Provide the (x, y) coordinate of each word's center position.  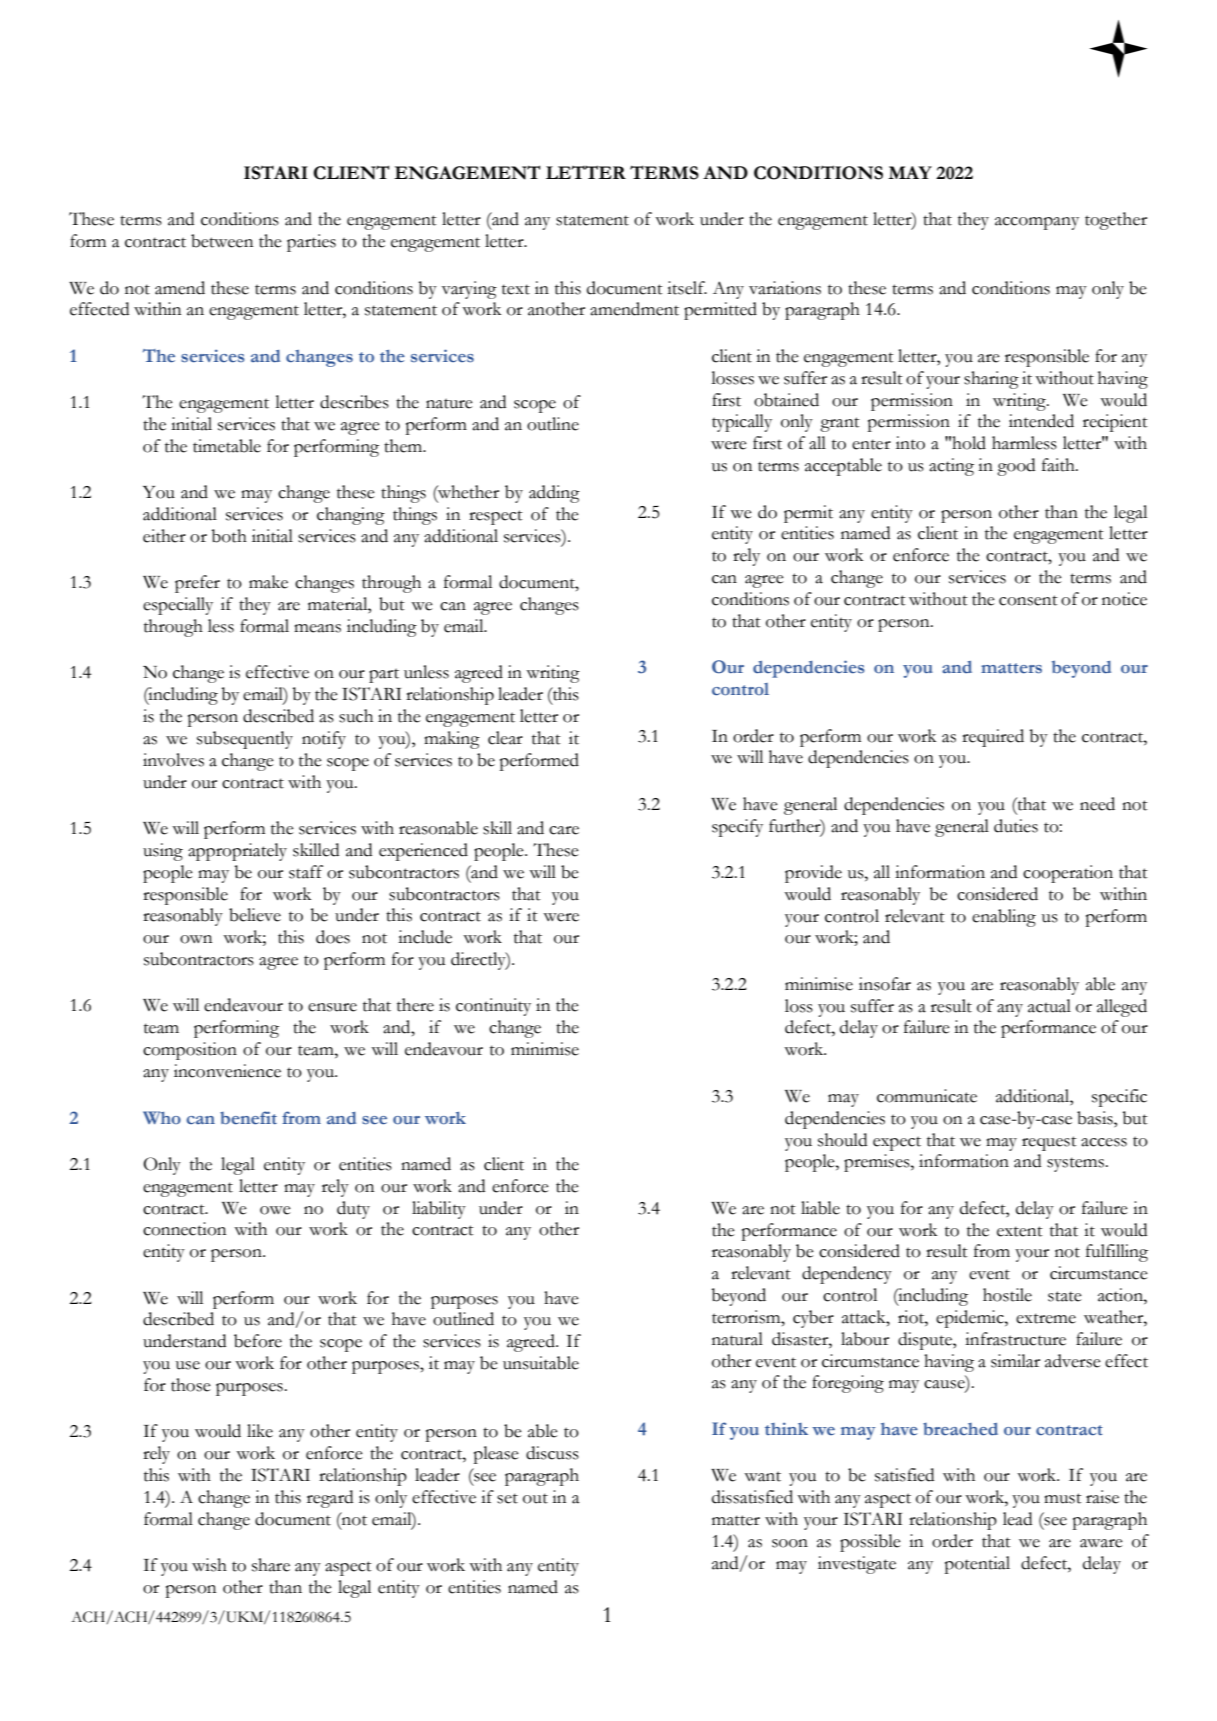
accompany (1037, 223)
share (271, 1565)
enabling (1004, 918)
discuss (552, 1453)
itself (687, 288)
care (564, 830)
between (222, 241)
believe (255, 915)
